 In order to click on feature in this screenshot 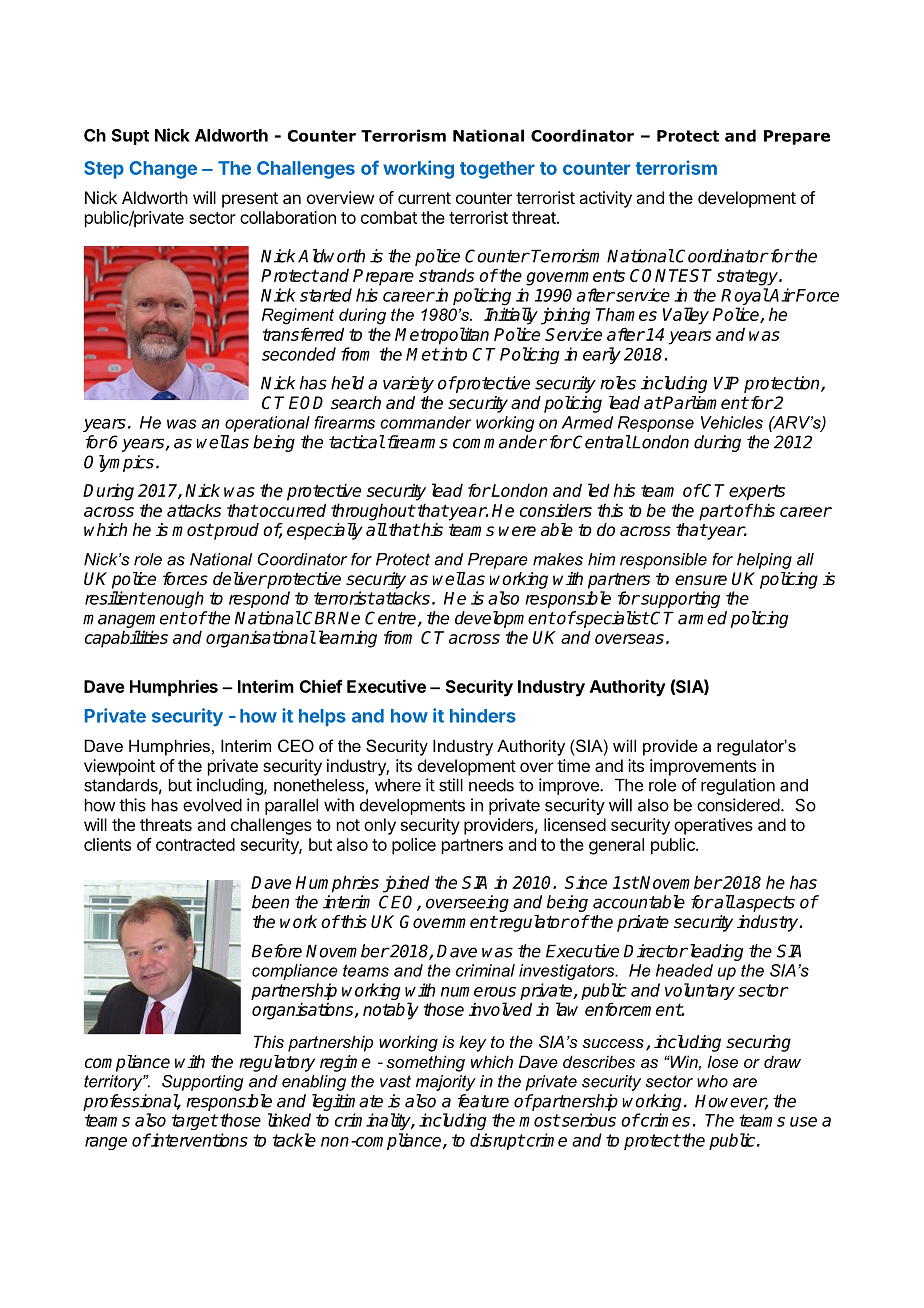, I will do `click(483, 1101)`.
